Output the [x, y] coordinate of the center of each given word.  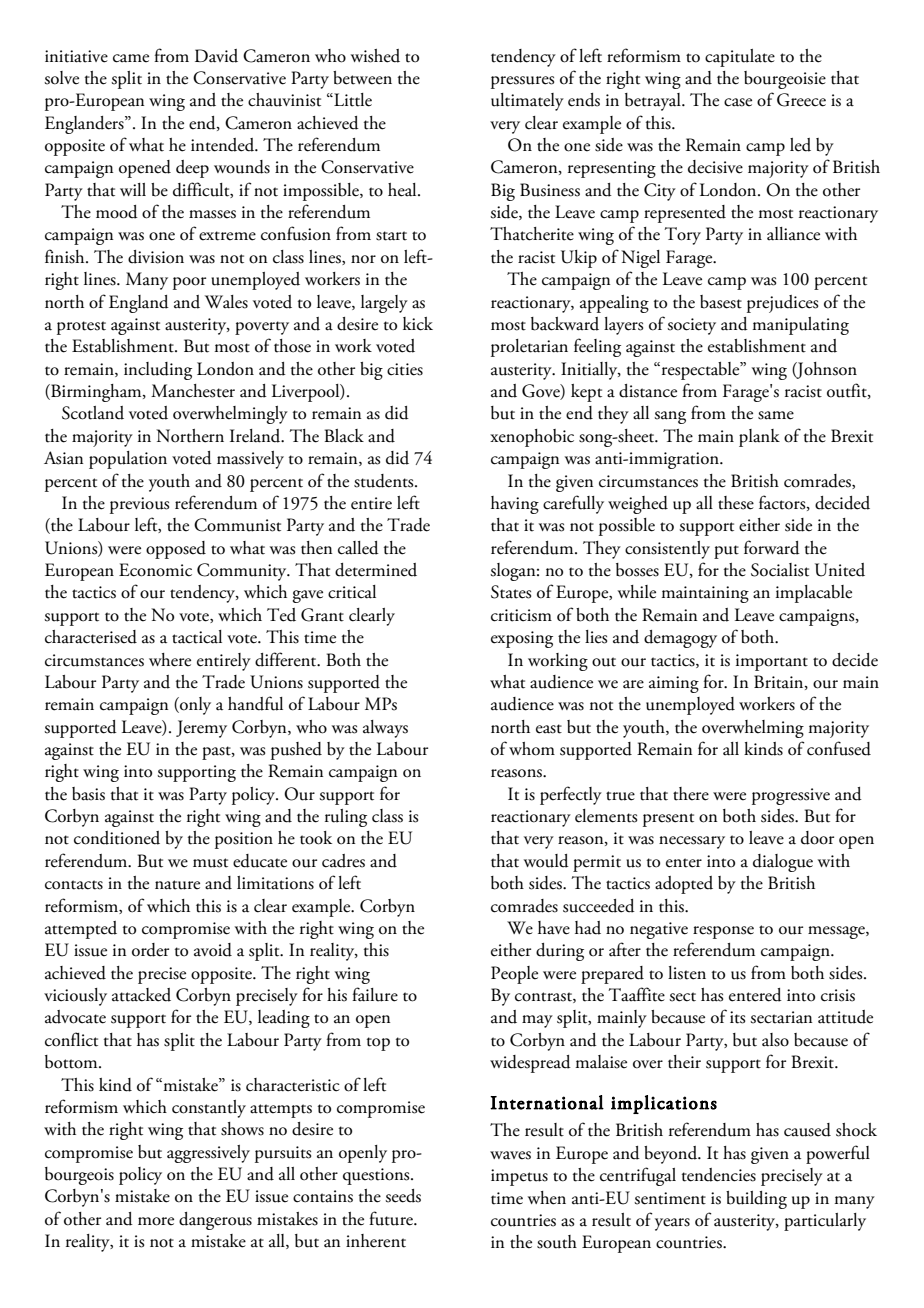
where [170, 660]
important [772, 662]
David [216, 56]
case [738, 102]
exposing [522, 639]
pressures [522, 82]
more [156, 1221]
